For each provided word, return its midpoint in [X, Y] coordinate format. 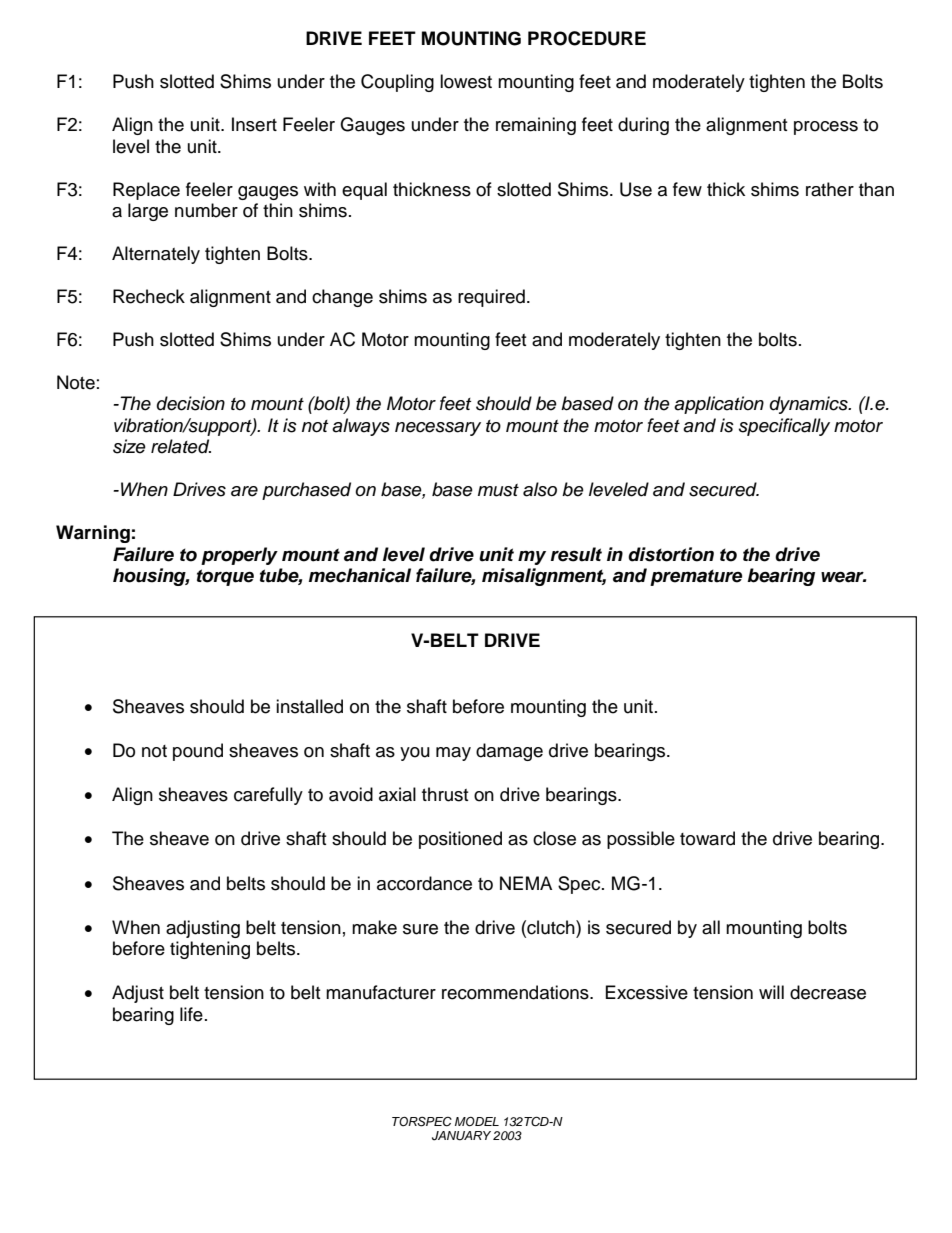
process [826, 128]
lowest [466, 81]
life [191, 1014]
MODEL [477, 1122]
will [771, 992]
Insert [254, 124]
